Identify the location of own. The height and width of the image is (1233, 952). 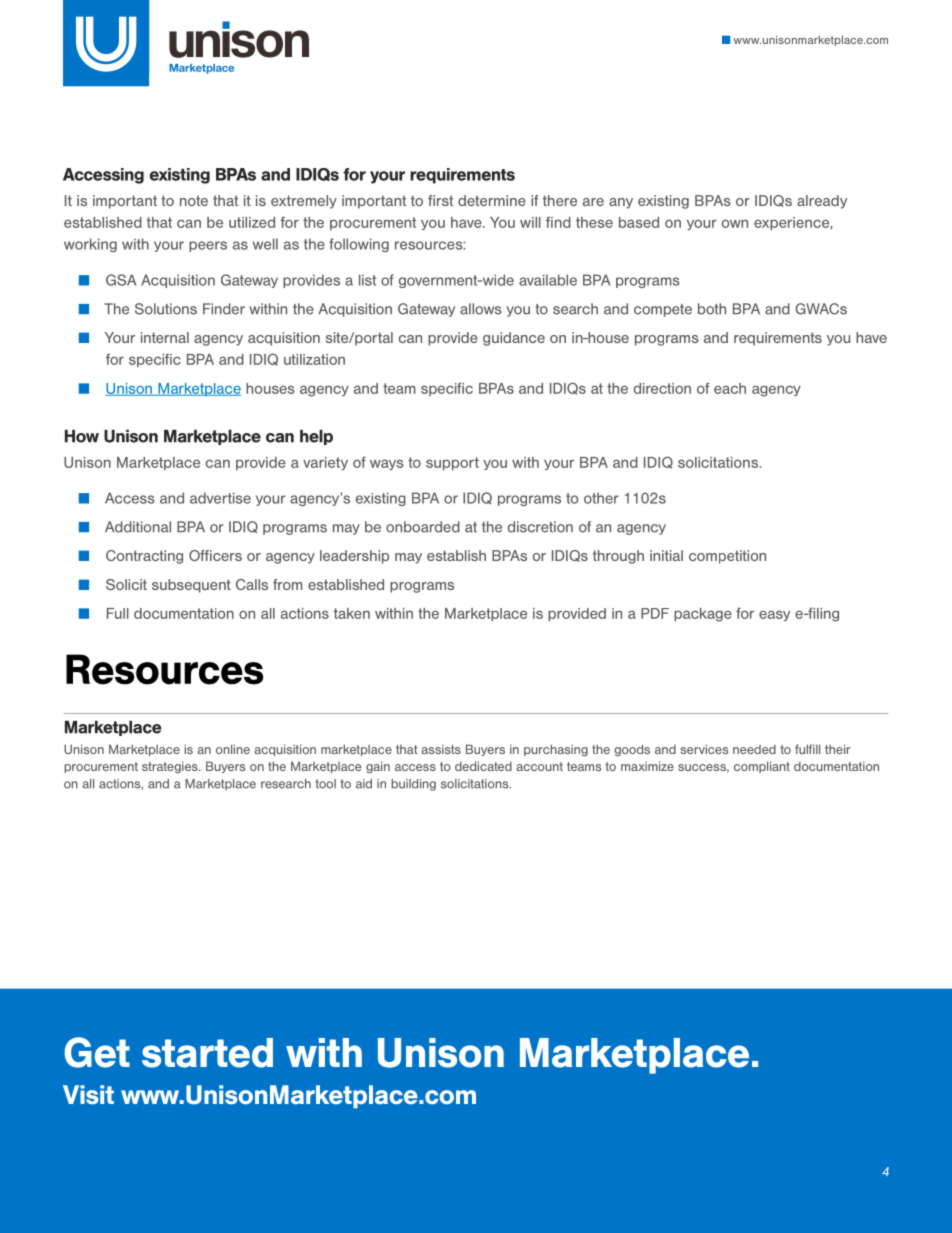
(735, 223).
